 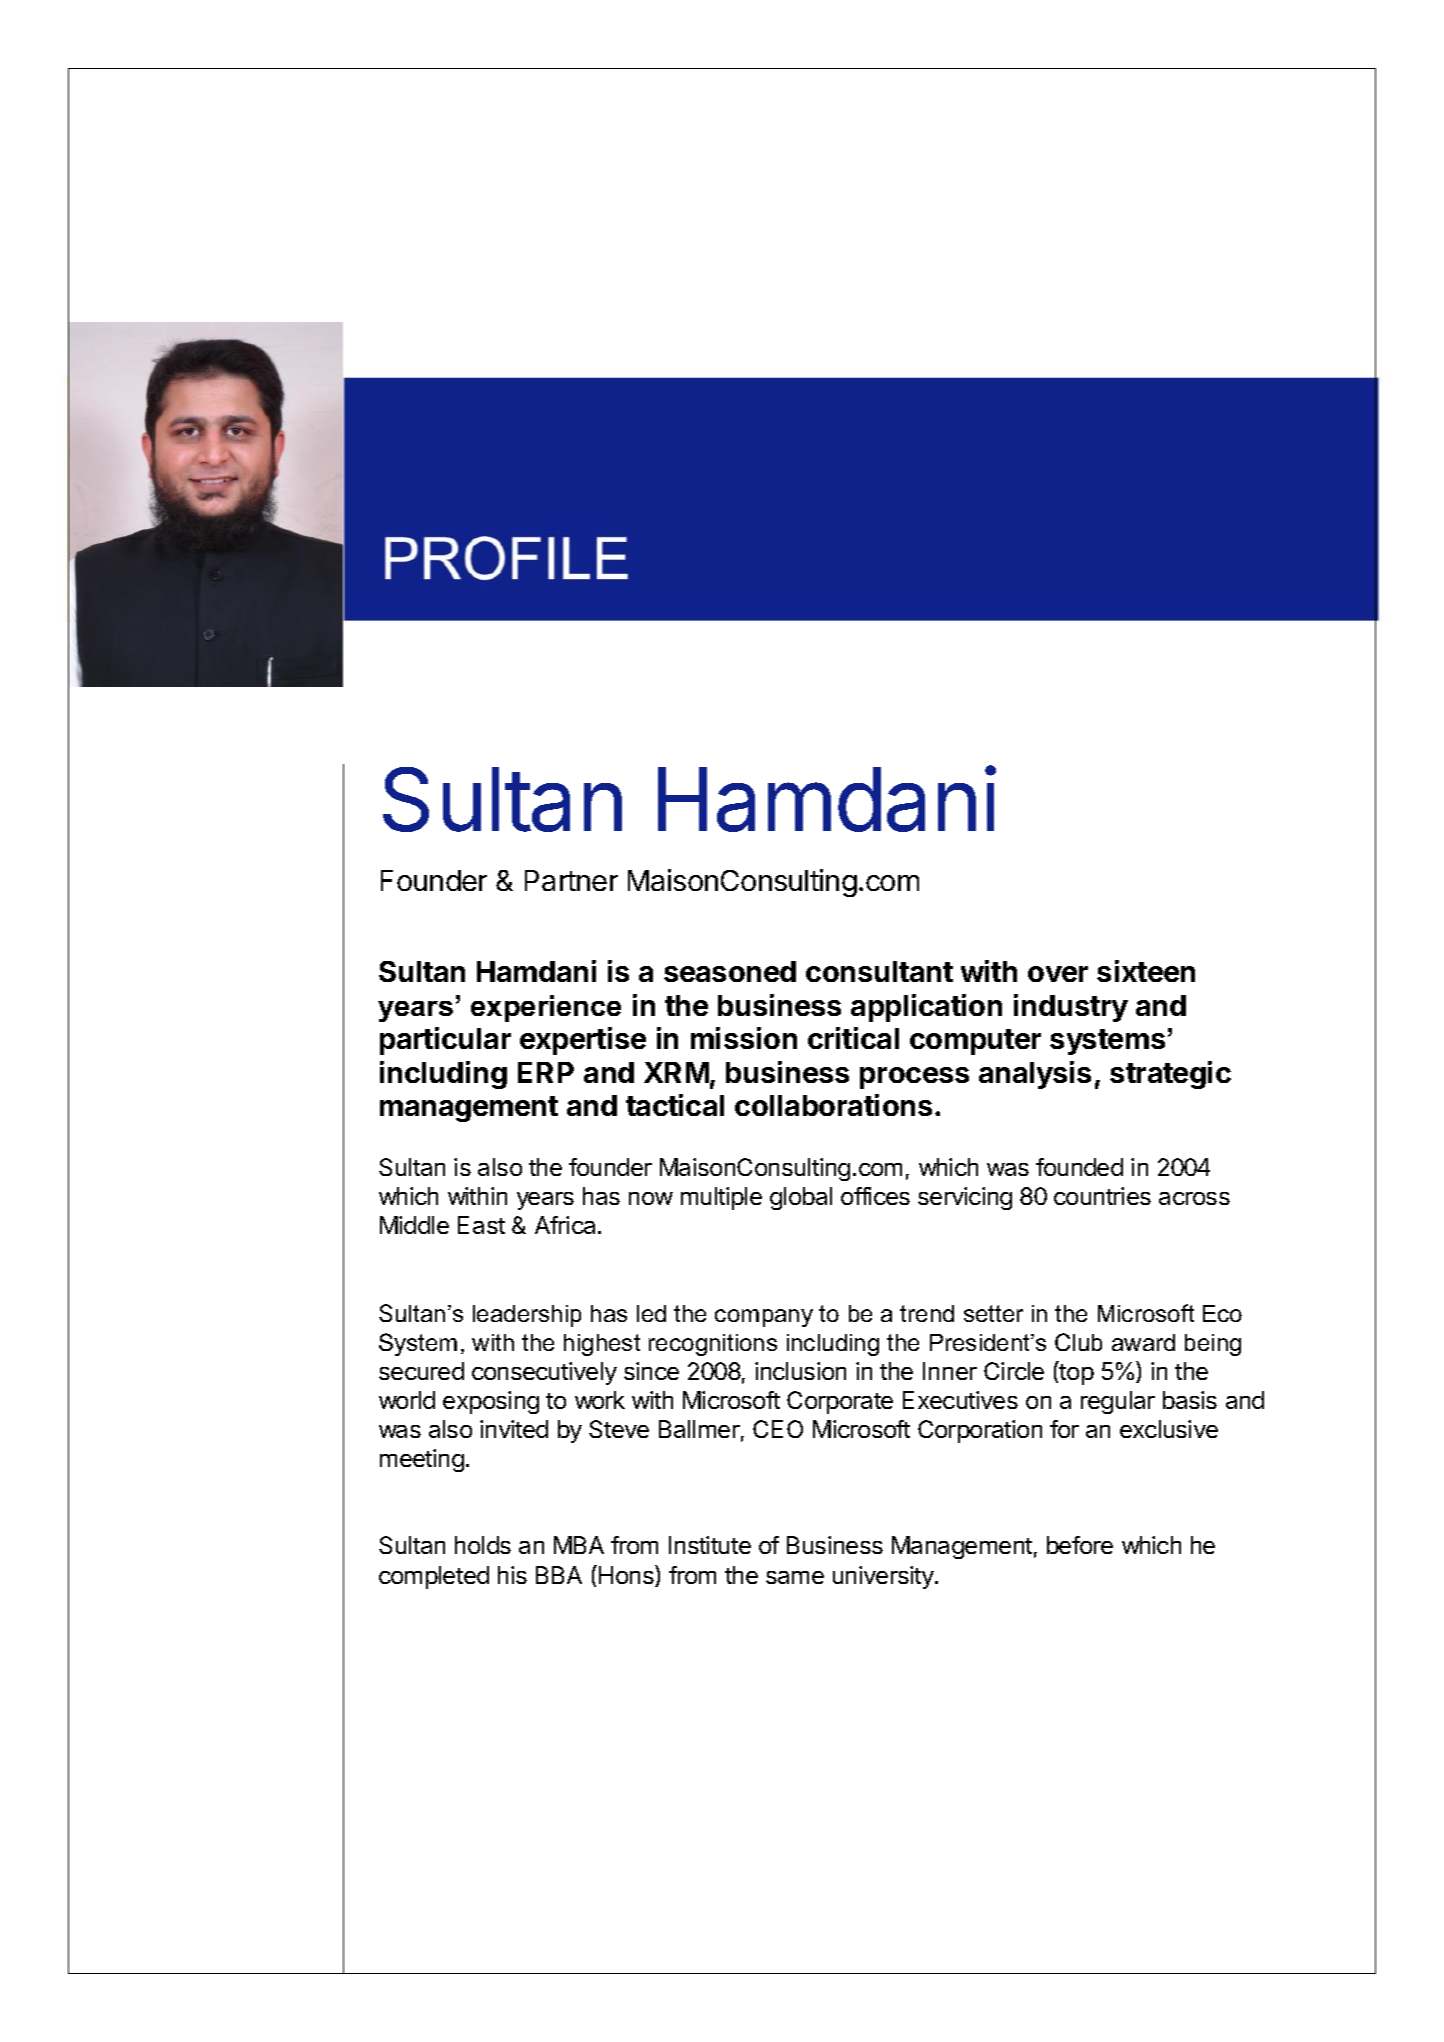 What do you see at coordinates (527, 1316) in the document?
I see `leadership` at bounding box center [527, 1316].
